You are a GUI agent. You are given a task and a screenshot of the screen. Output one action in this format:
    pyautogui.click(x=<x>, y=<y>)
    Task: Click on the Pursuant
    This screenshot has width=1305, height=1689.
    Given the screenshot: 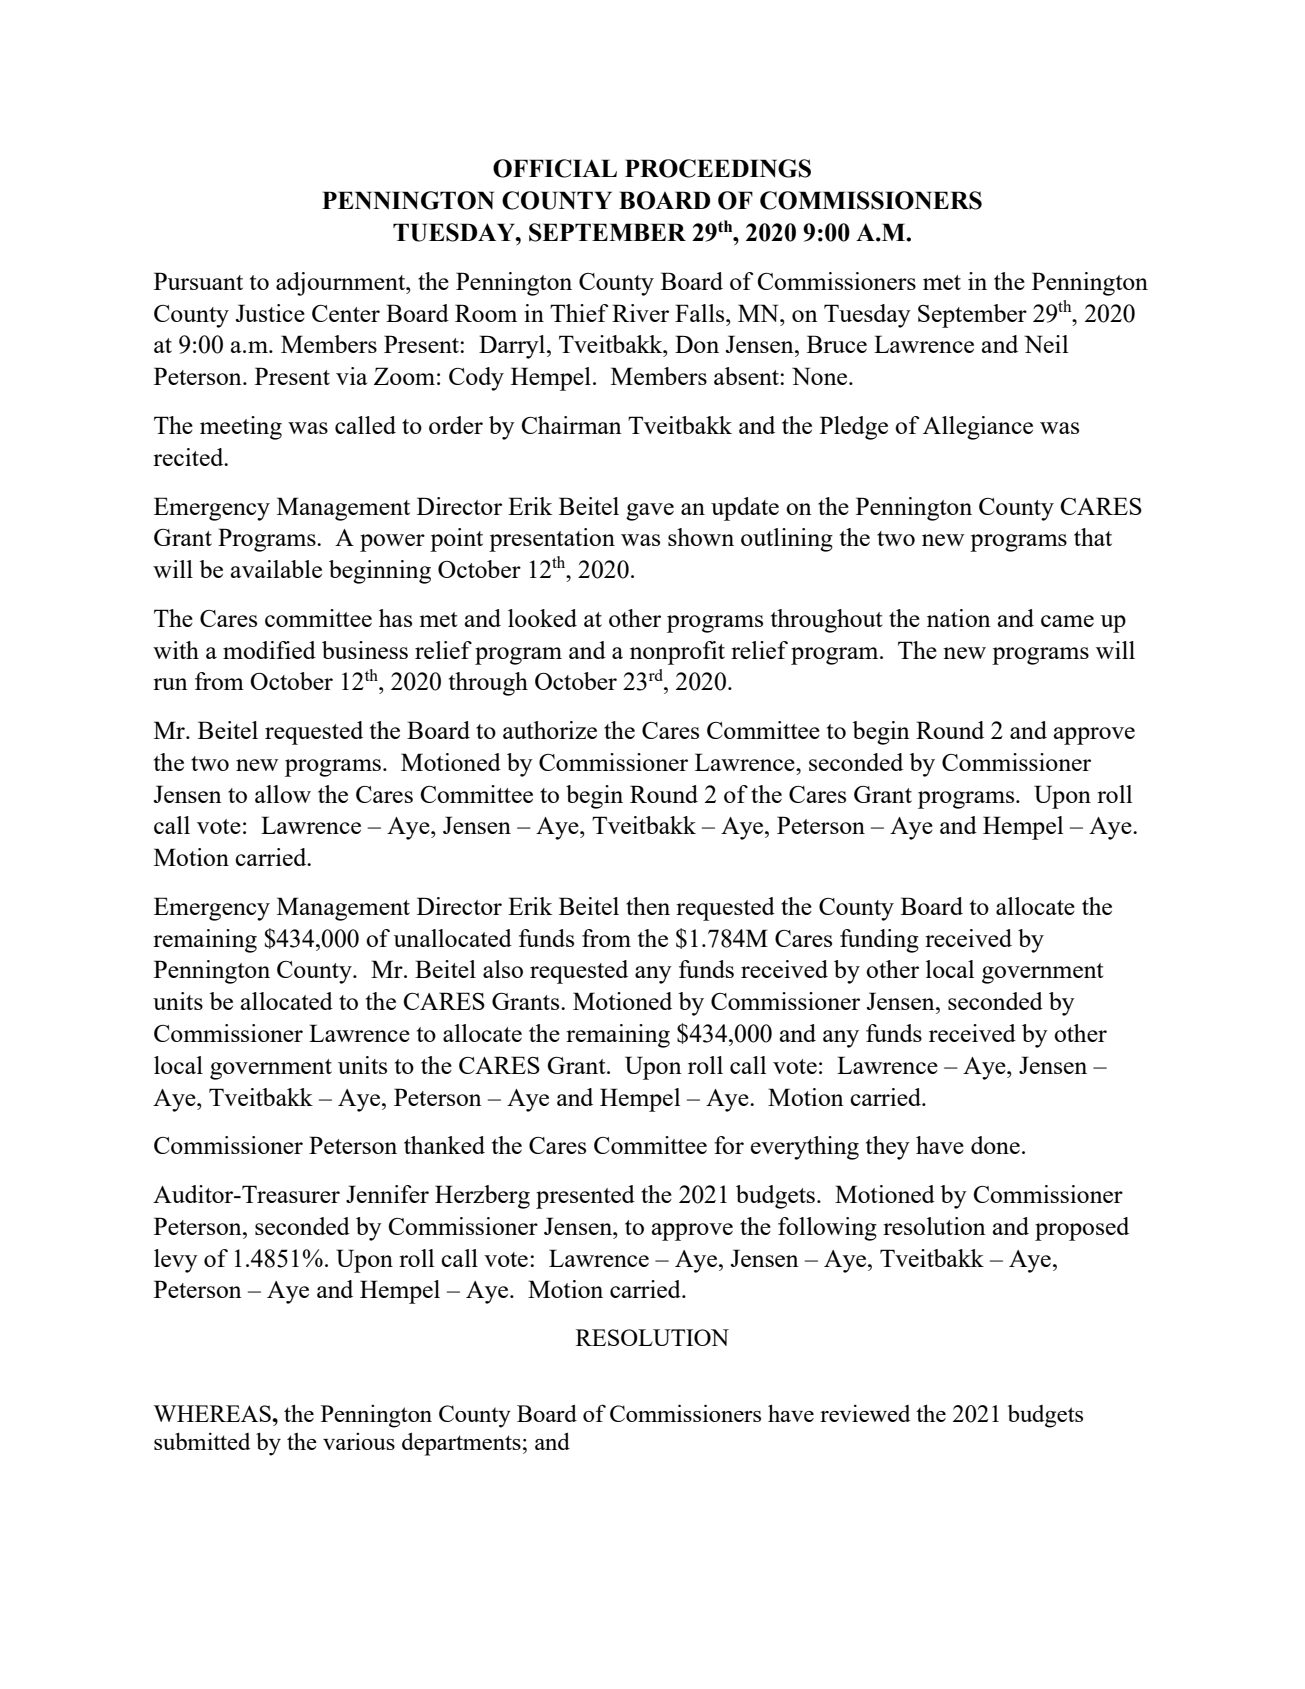 What is the action you would take?
    pyautogui.click(x=198, y=281)
